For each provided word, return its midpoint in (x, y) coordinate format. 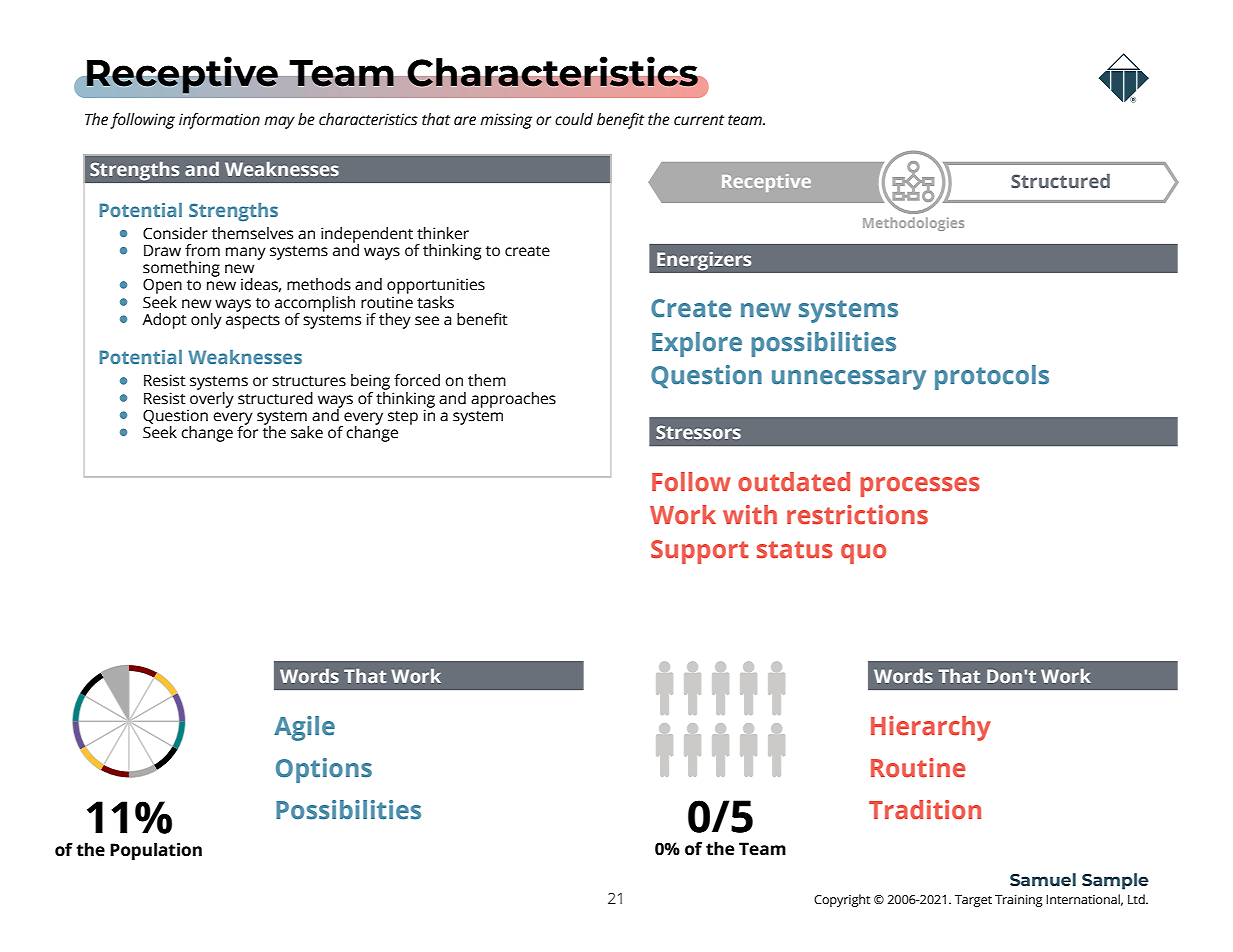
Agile (304, 728)
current (699, 120)
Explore (697, 344)
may (279, 122)
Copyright (842, 900)
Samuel (1043, 879)
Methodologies (913, 224)
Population (156, 851)
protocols (992, 377)
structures (309, 381)
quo (863, 554)
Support (699, 552)
